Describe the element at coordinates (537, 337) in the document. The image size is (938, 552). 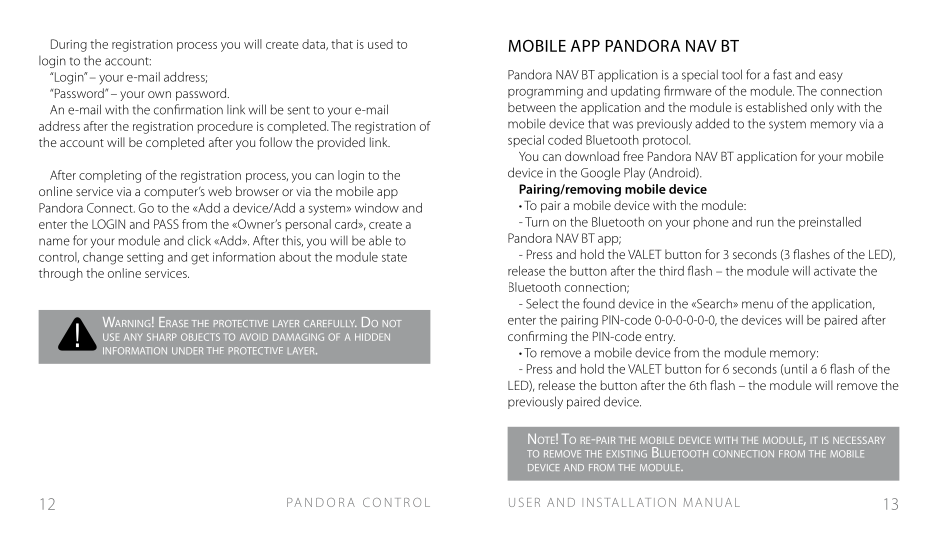
I see `confirming` at that location.
